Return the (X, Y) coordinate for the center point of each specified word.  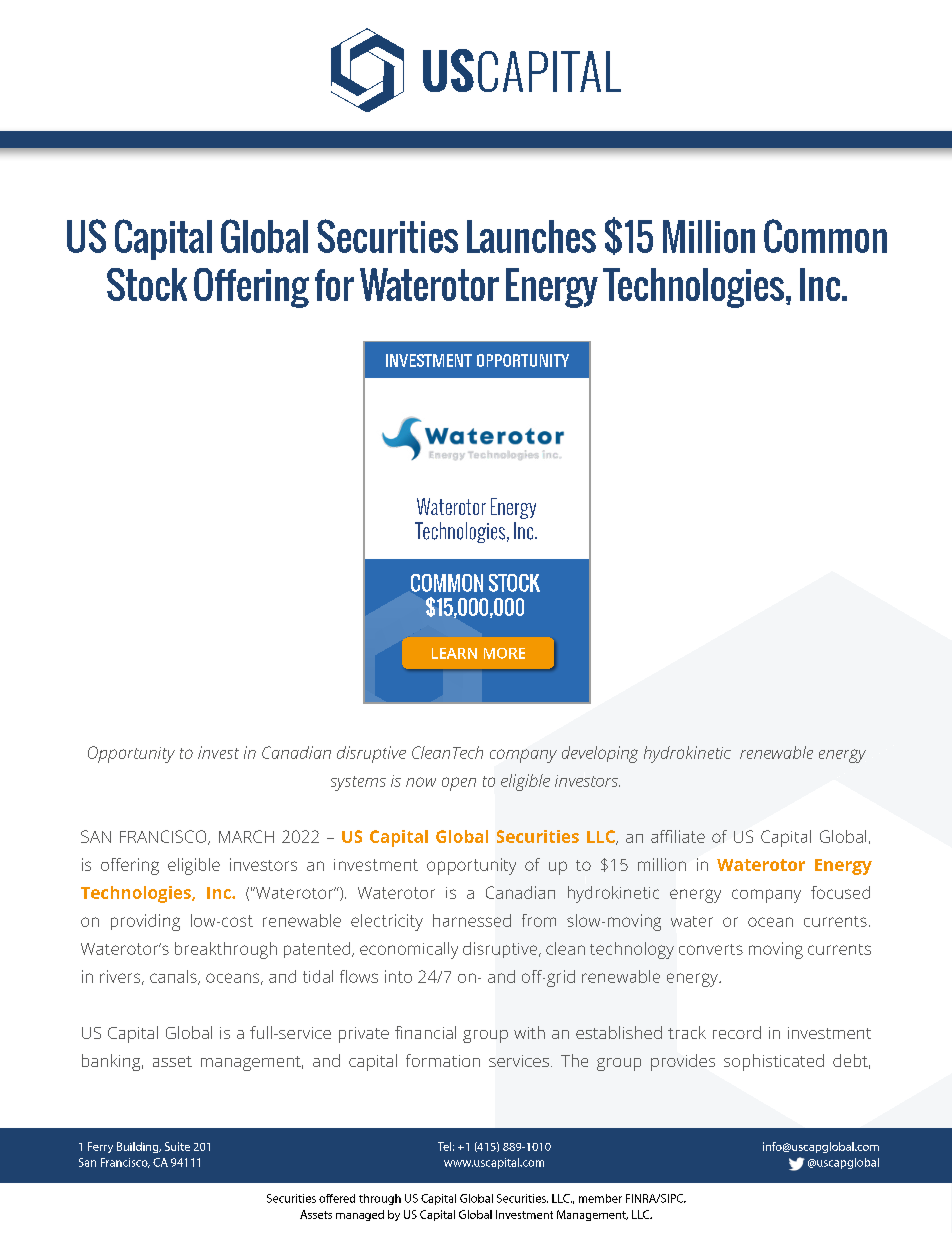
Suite (177, 1146)
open (459, 784)
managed (360, 1215)
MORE (504, 653)
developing (600, 754)
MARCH (246, 836)
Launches (531, 236)
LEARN (454, 653)
